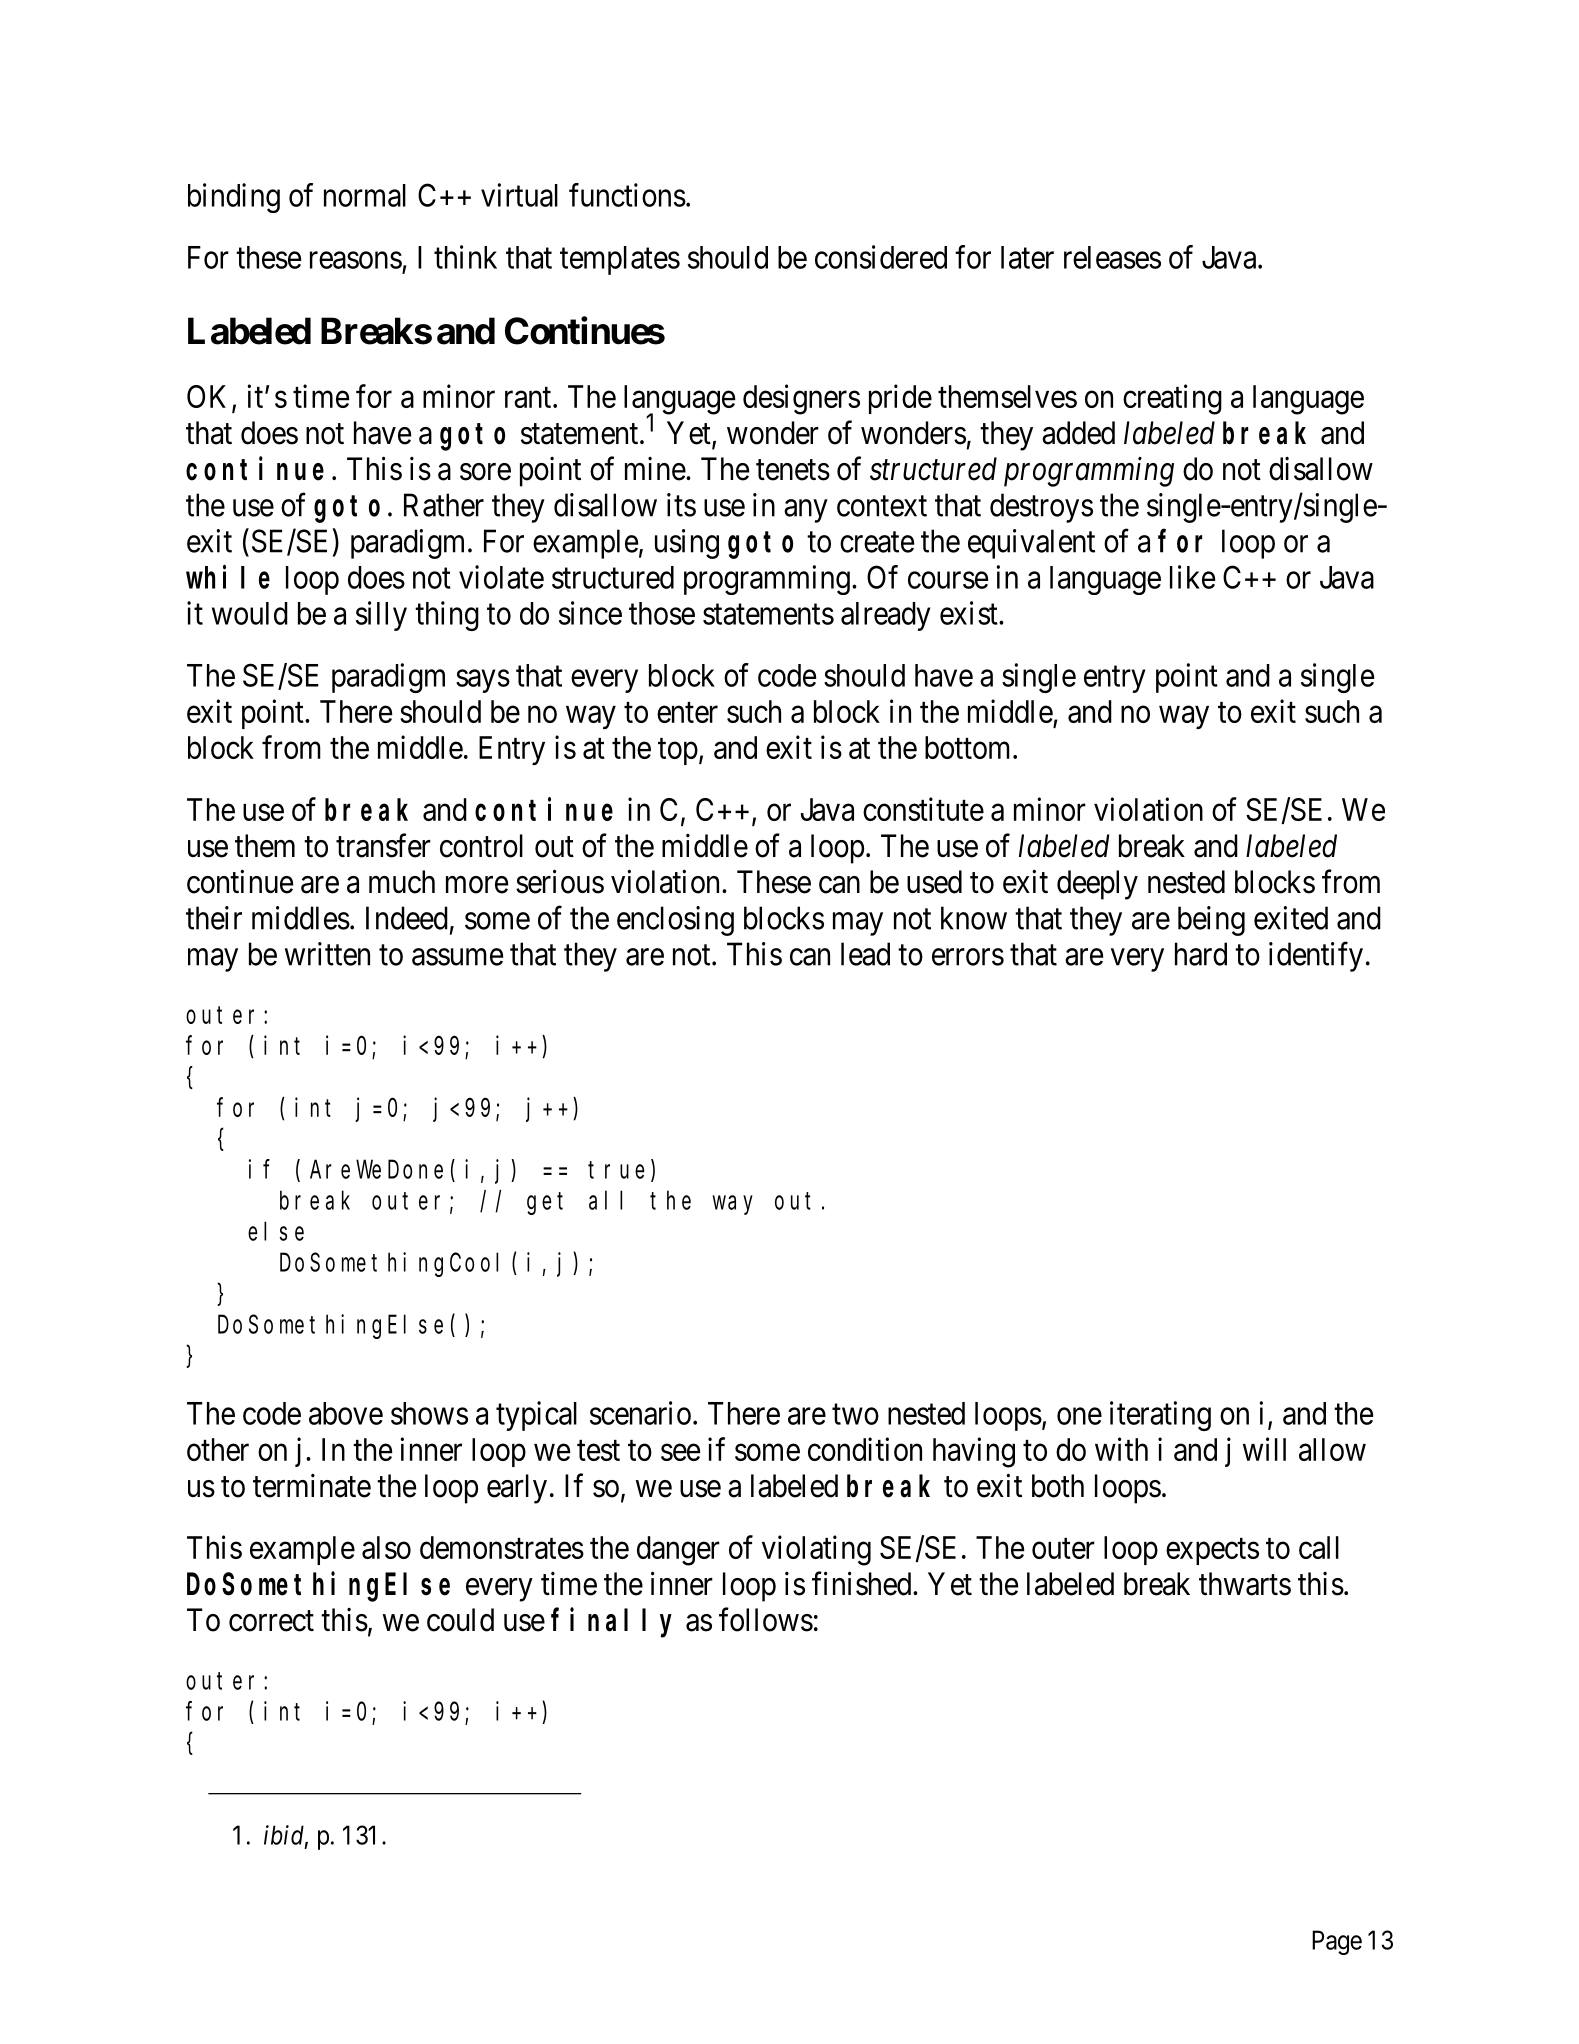 The width and height of the page is (1579, 2044). What do you see at coordinates (271, 1621) in the page?
I see `correct` at bounding box center [271, 1621].
